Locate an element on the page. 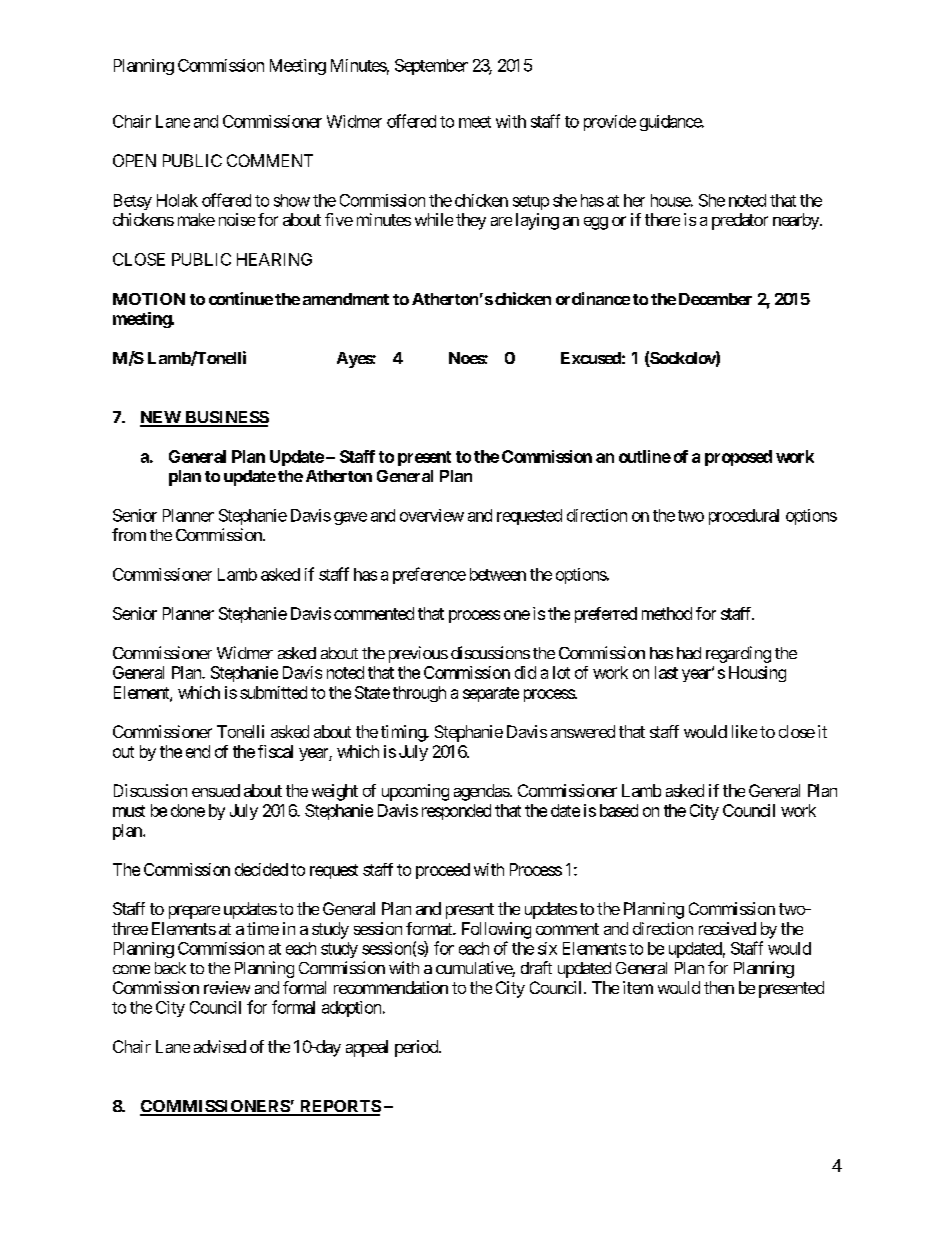 The image size is (952, 1233). OPEN is located at coordinates (134, 160).
